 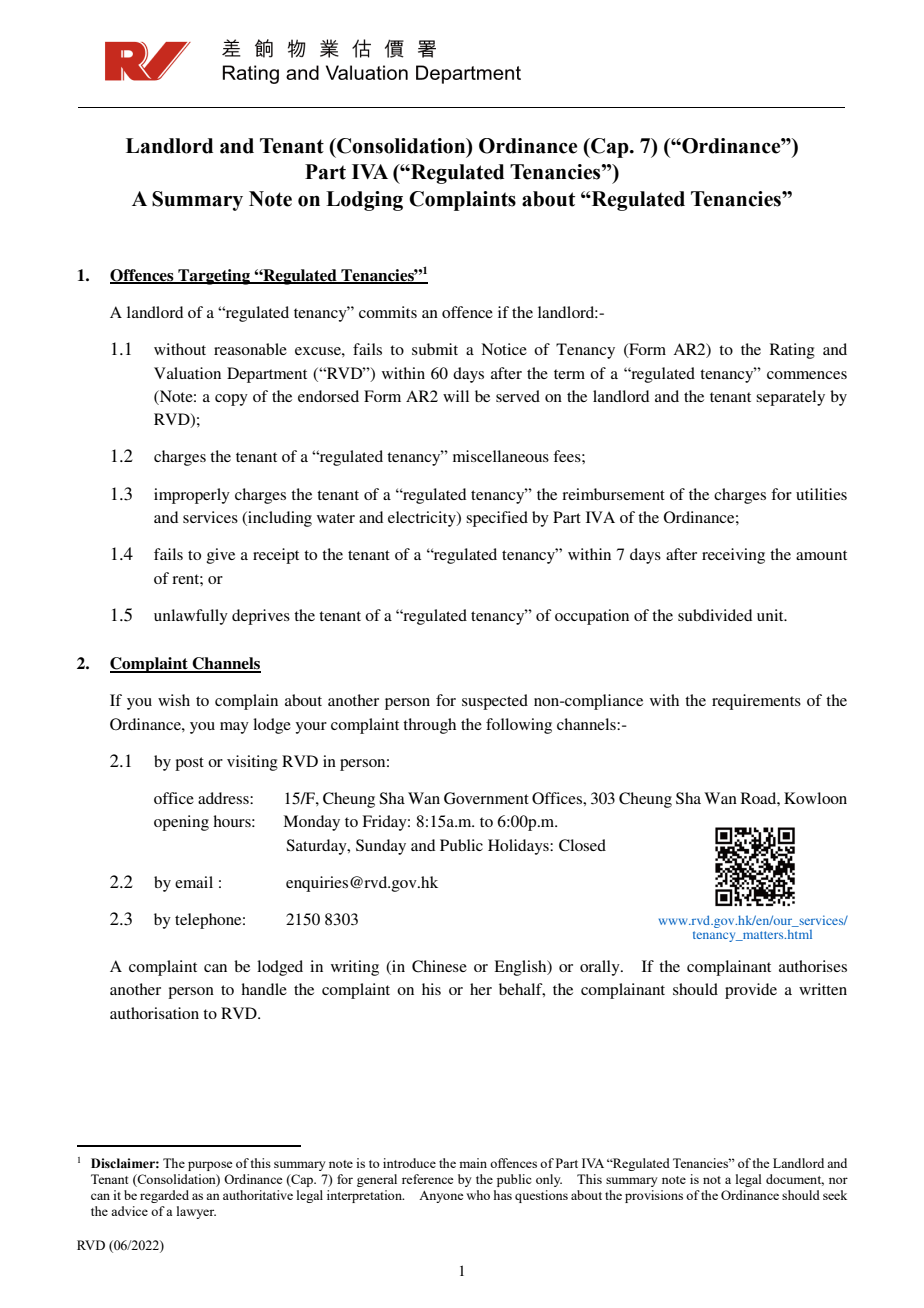 What do you see at coordinates (733, 556) in the page?
I see `receiving` at bounding box center [733, 556].
